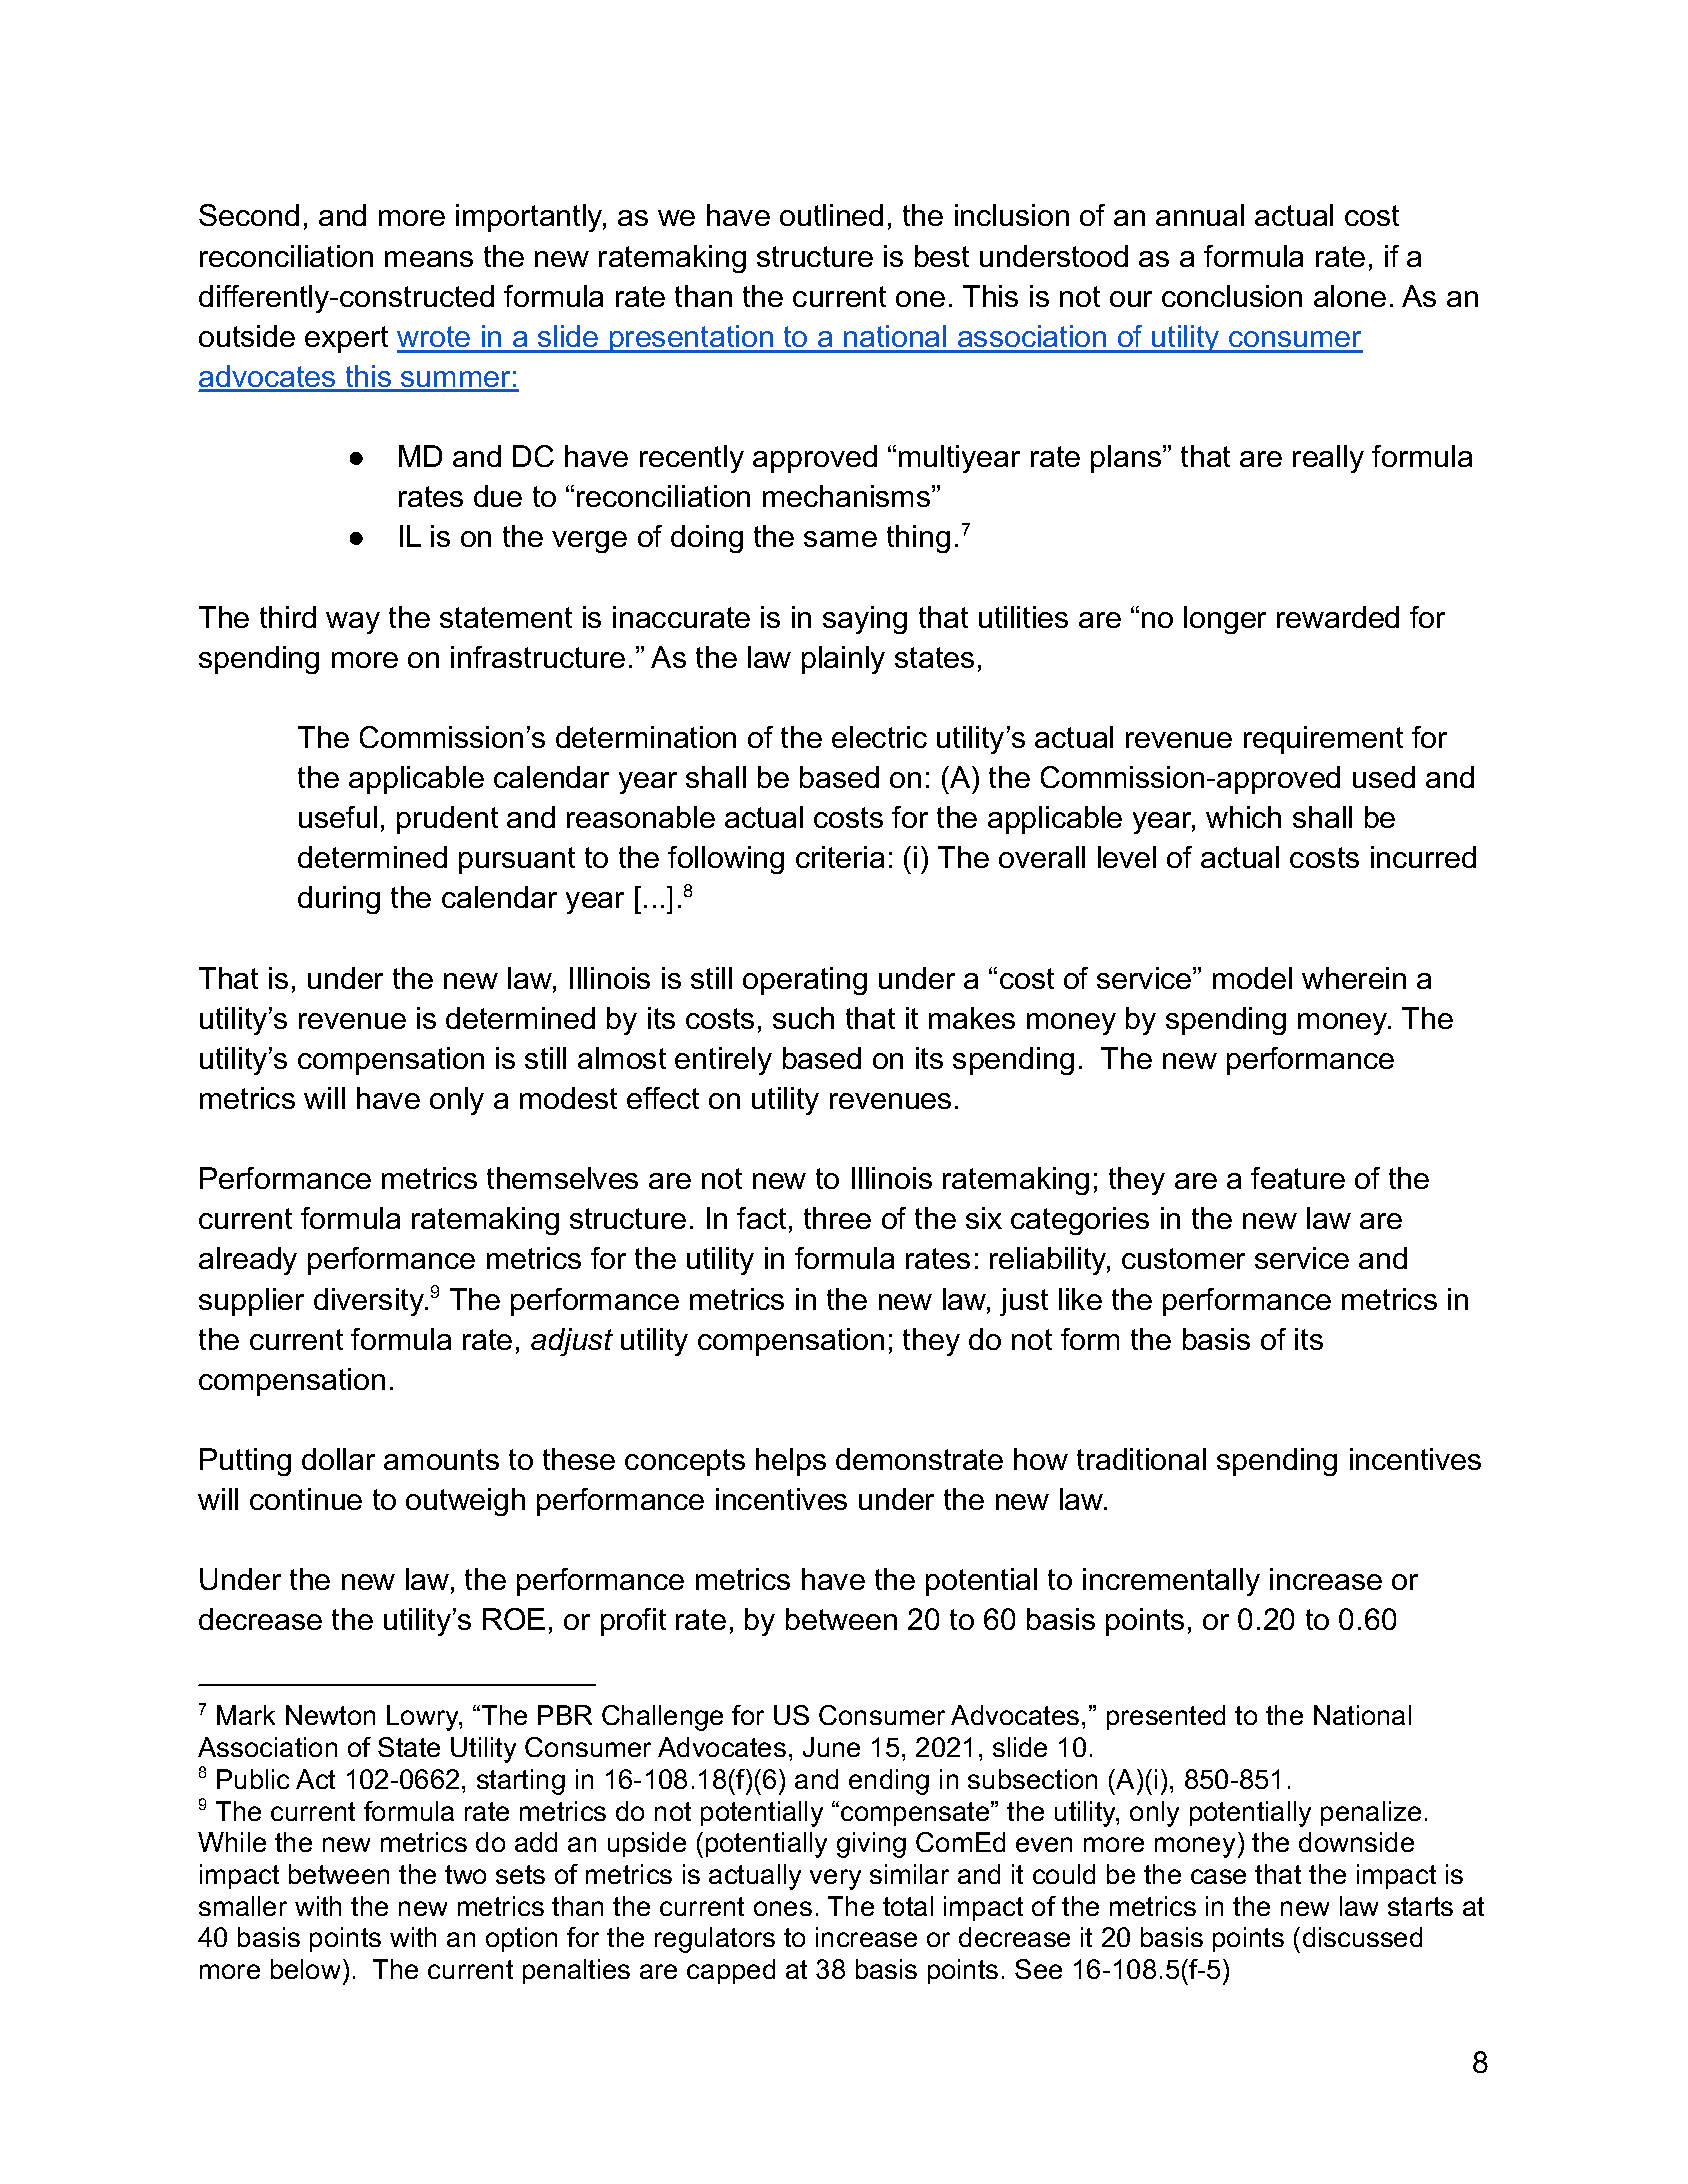 The height and width of the page is (2184, 1688). Describe the element at coordinates (429, 259) in the page. I see `means` at that location.
